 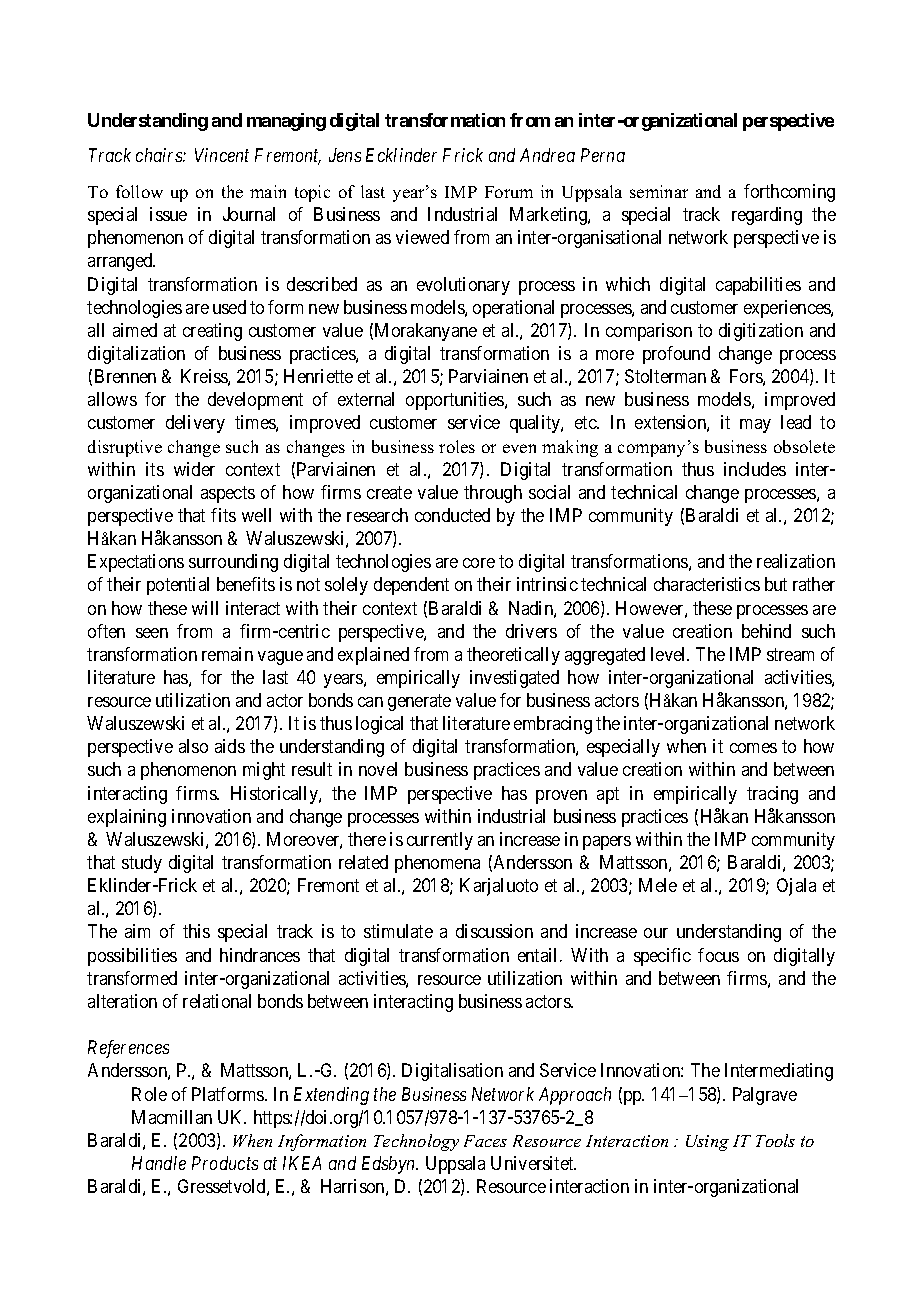 I want to click on Using, so click(x=707, y=1143).
